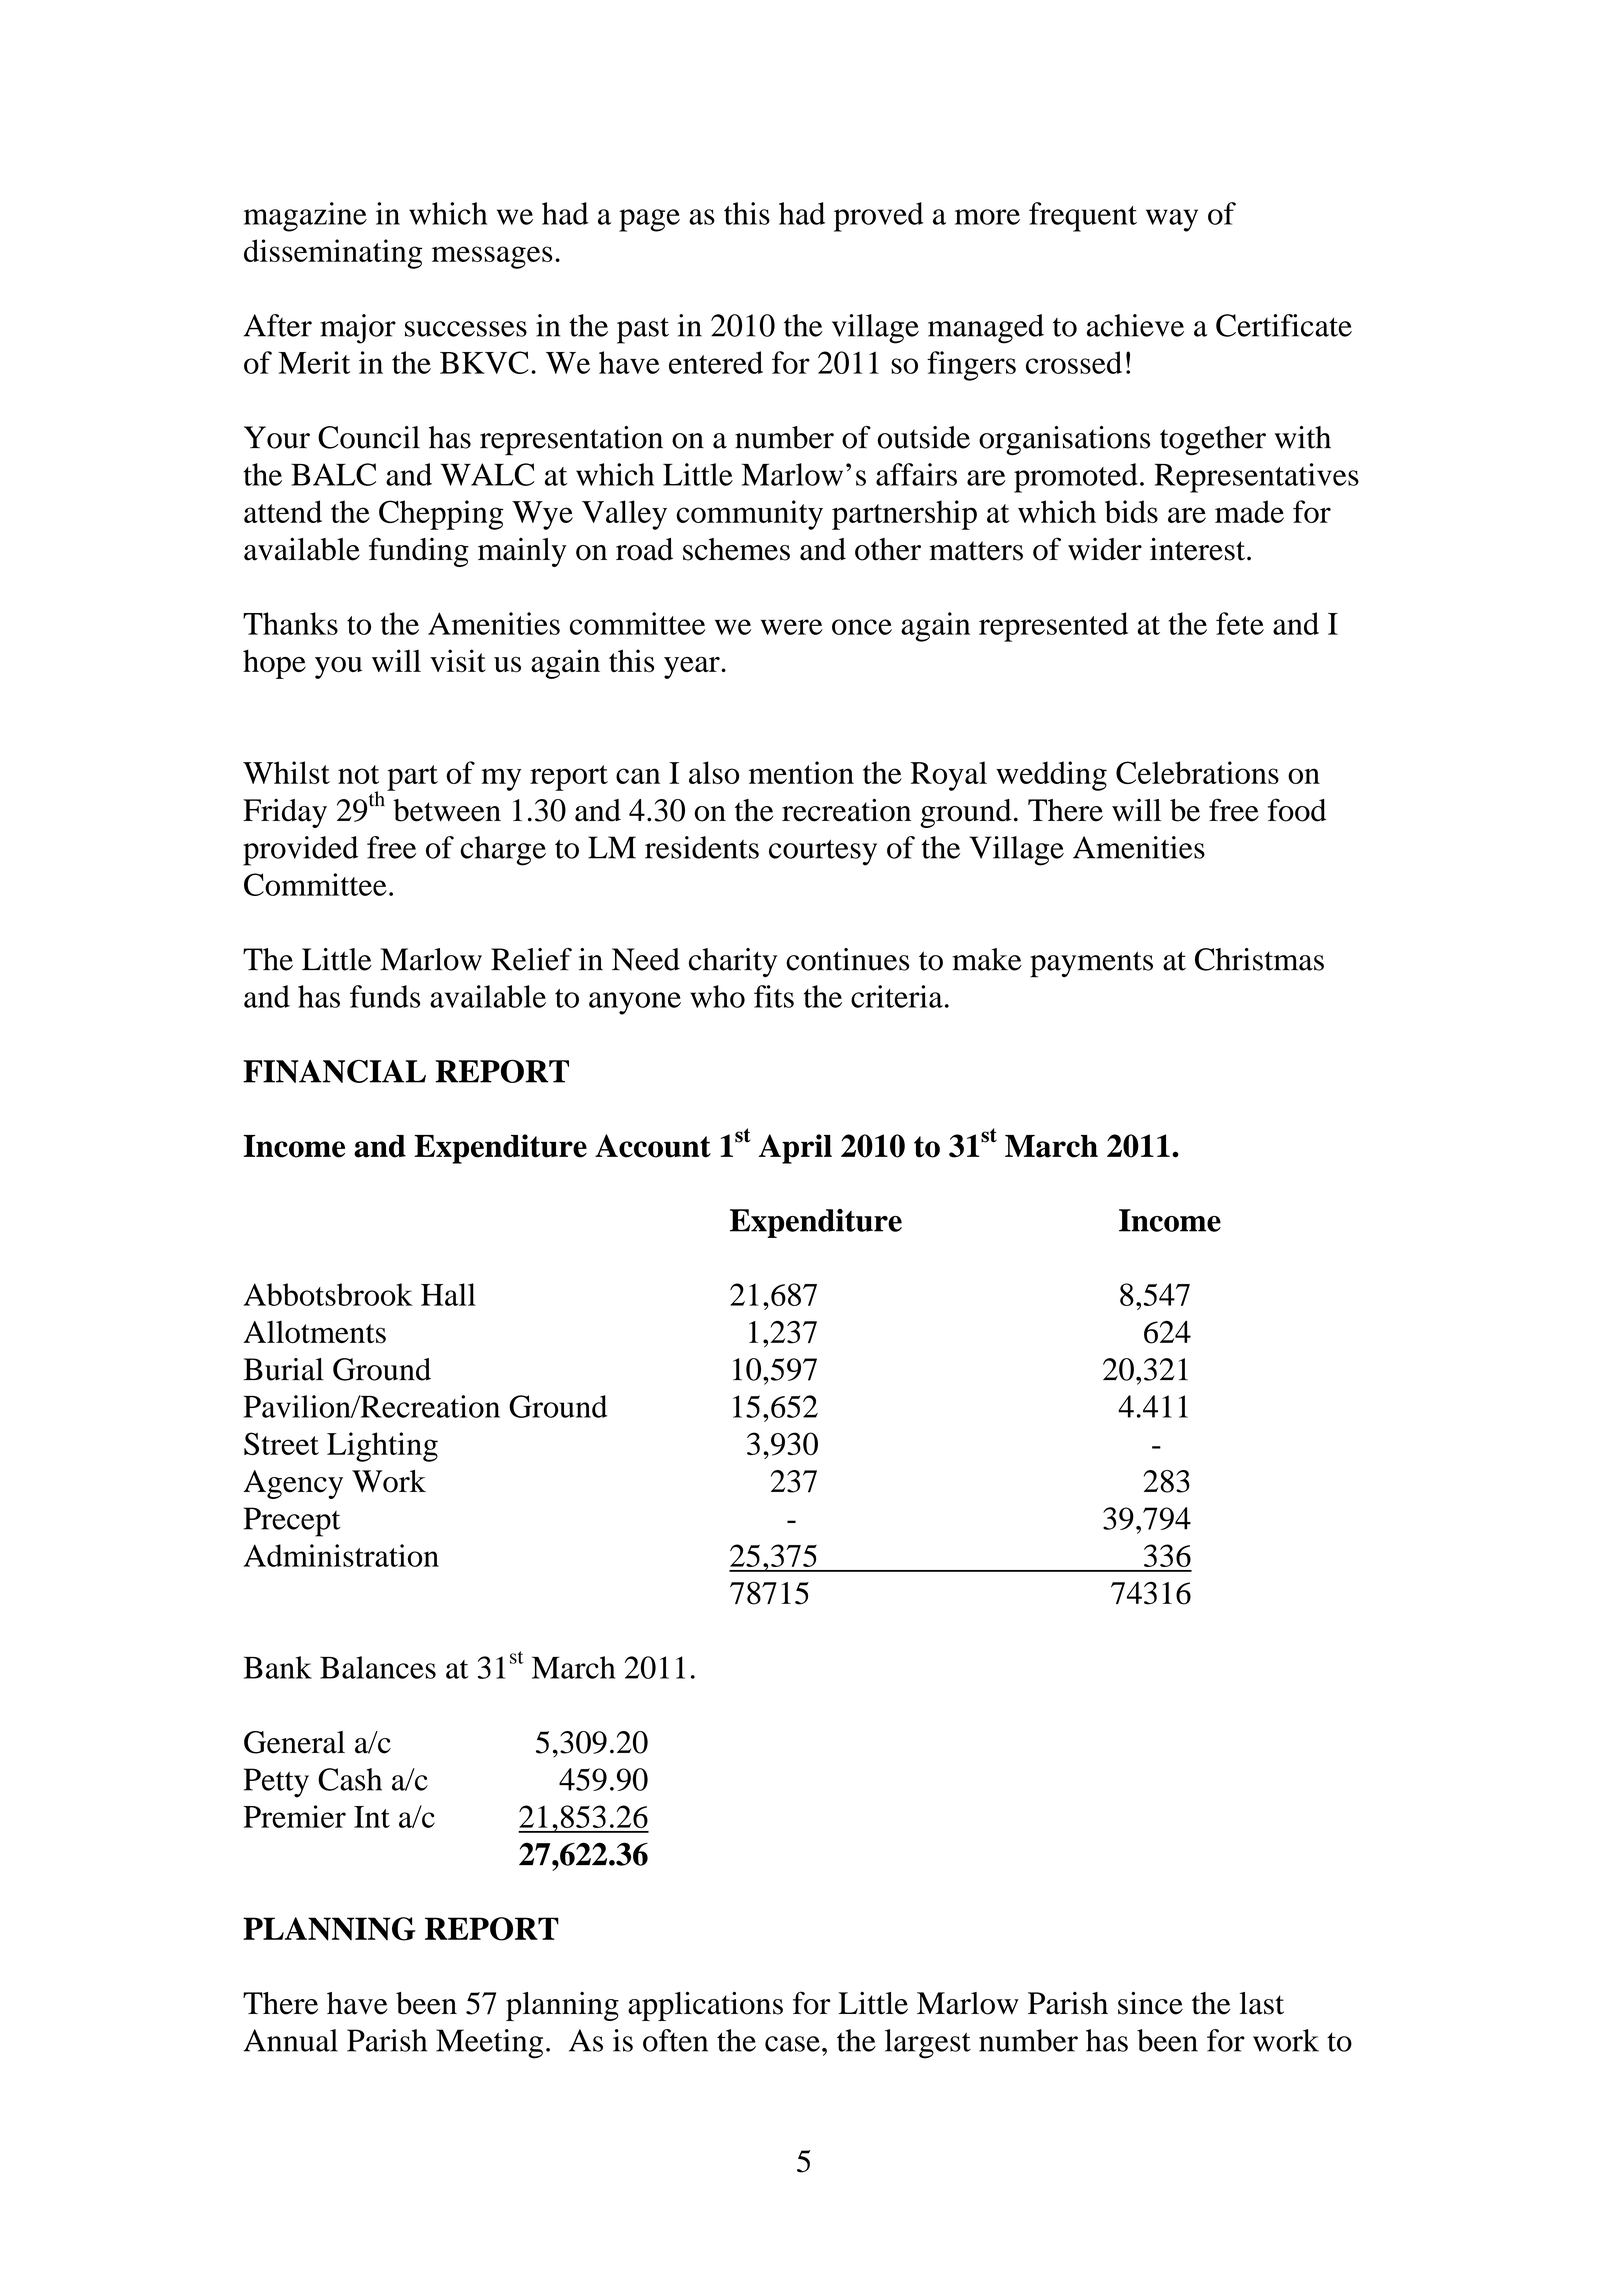 Image resolution: width=1608 pixels, height=2275 pixels. Describe the element at coordinates (334, 1071) in the page. I see `FINANCIAL` at that location.
